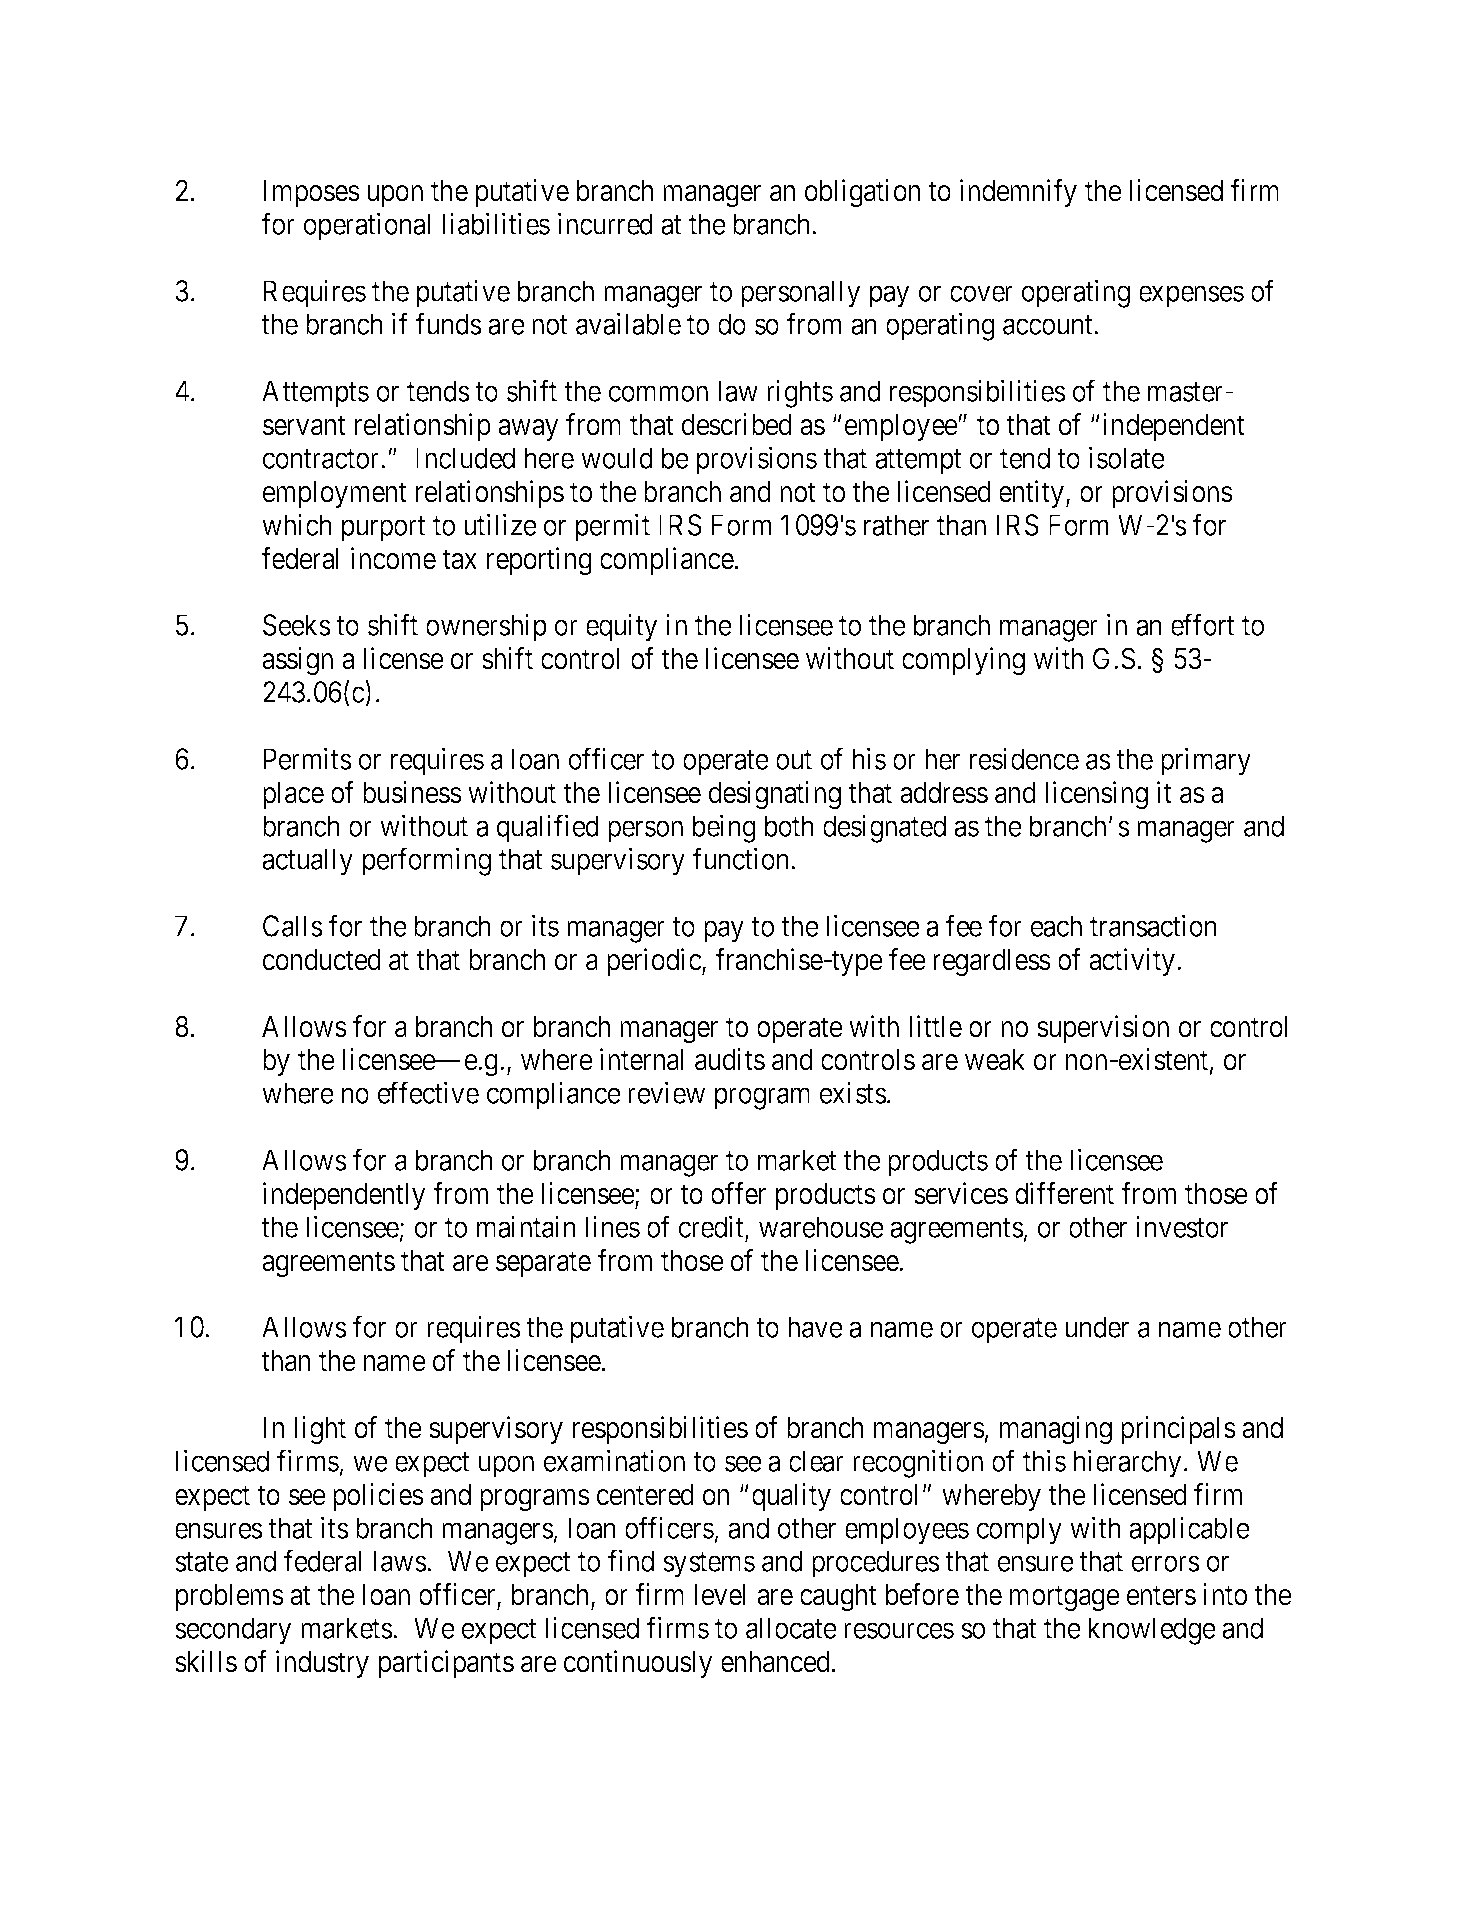 This document has width=1483, height=1919. Describe the element at coordinates (367, 226) in the document. I see `operational` at that location.
